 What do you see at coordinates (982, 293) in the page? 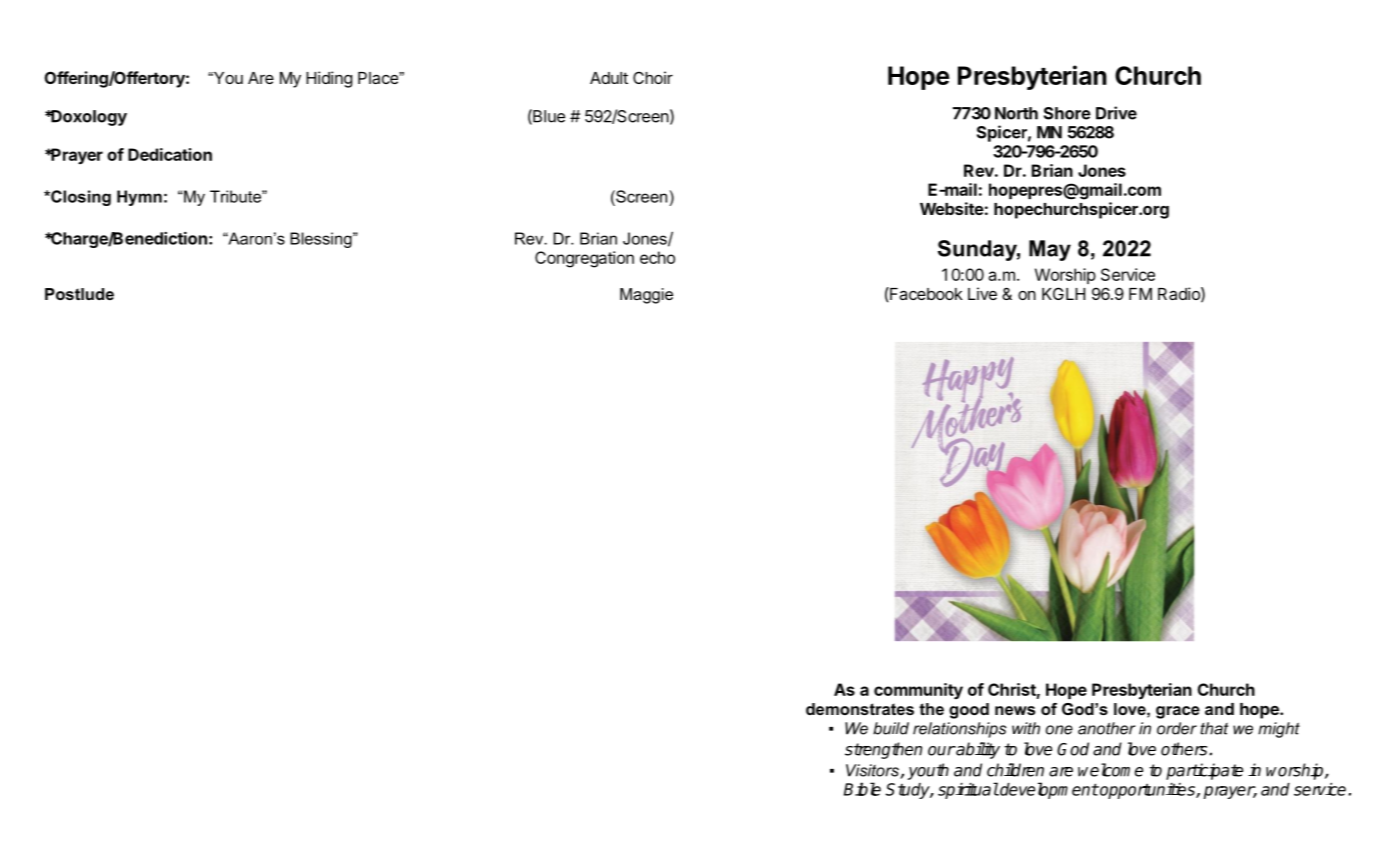
I see `Live` at bounding box center [982, 293].
